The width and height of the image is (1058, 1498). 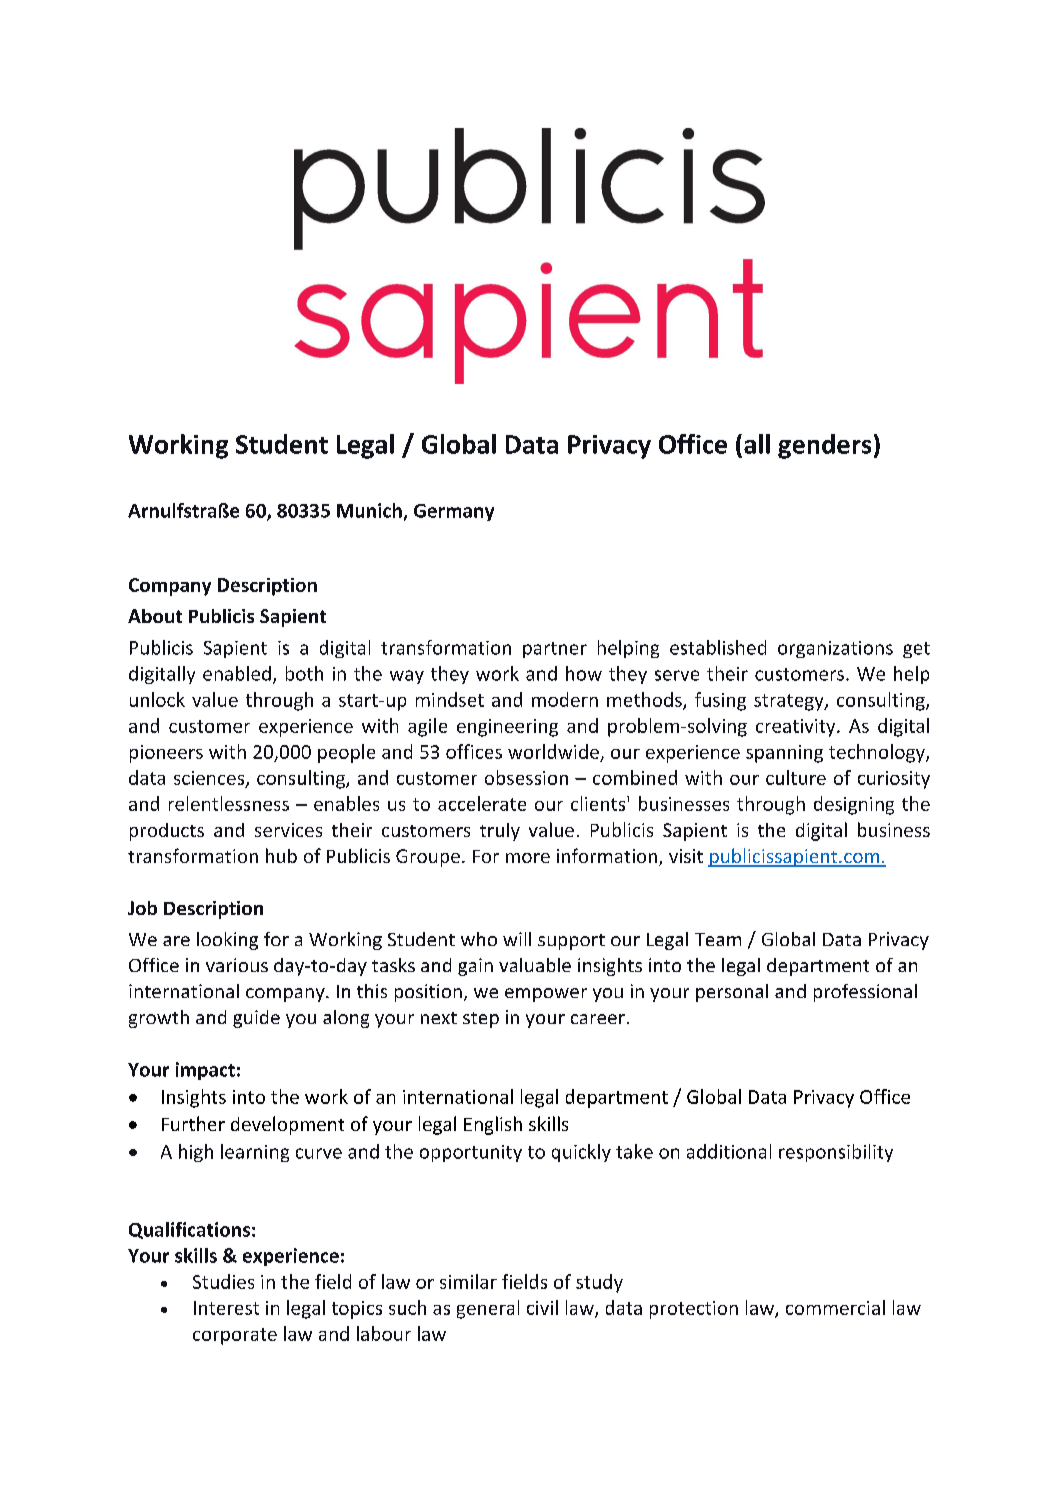 I want to click on step, so click(x=481, y=1020).
